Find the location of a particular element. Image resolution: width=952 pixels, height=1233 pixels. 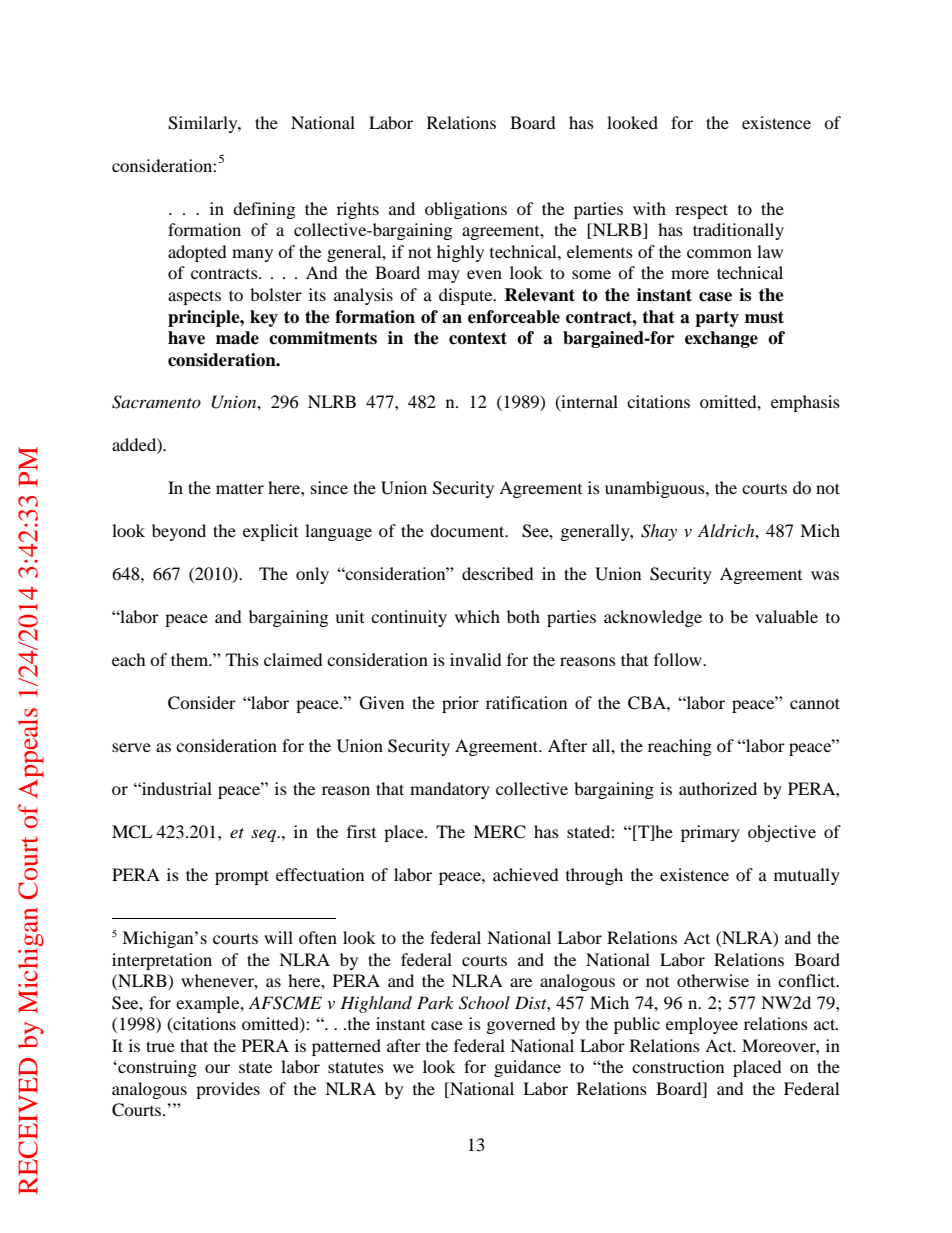

them is located at coordinates (191, 659).
